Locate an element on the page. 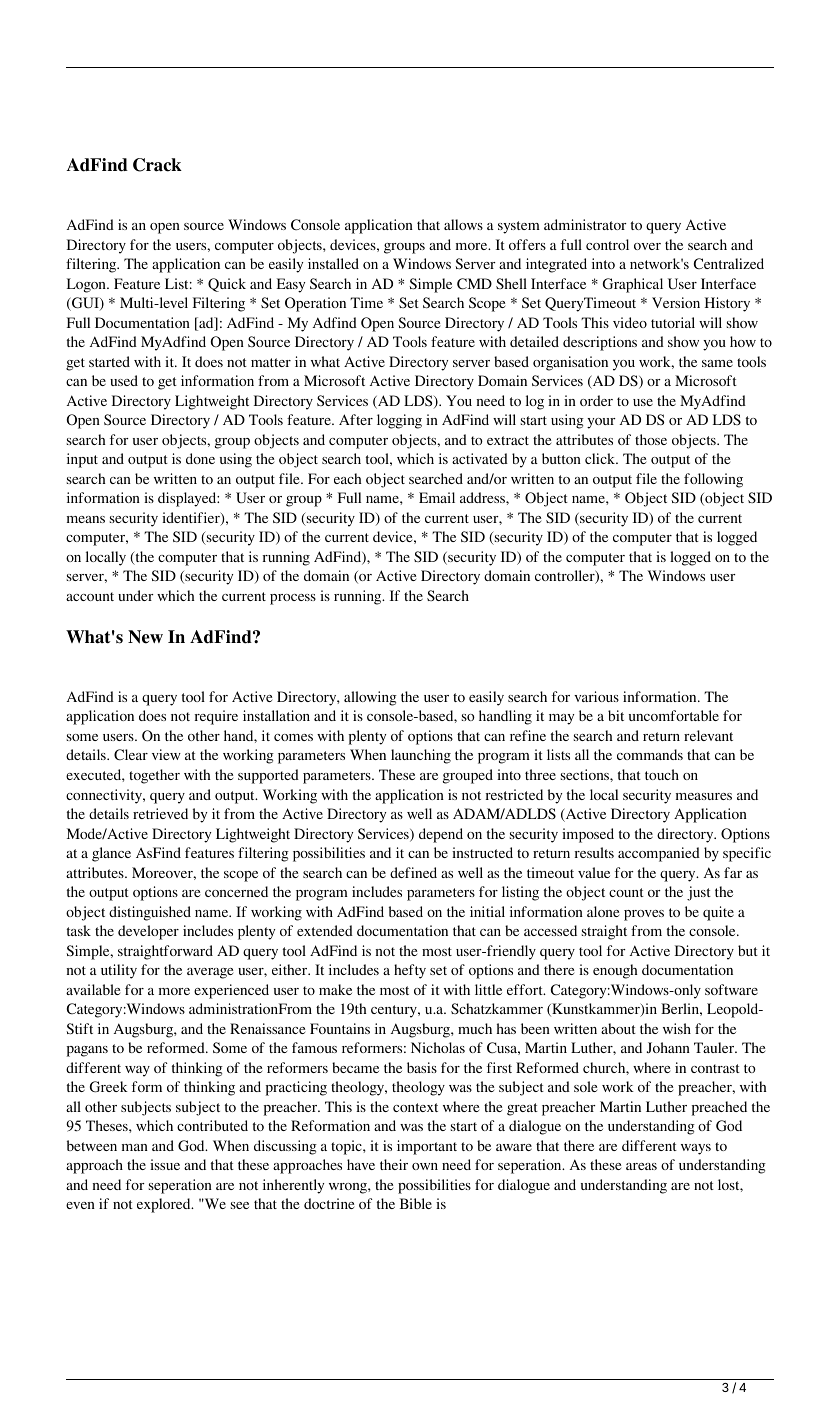 Image resolution: width=840 pixels, height=1424 pixels. hefty is located at coordinates (410, 971).
